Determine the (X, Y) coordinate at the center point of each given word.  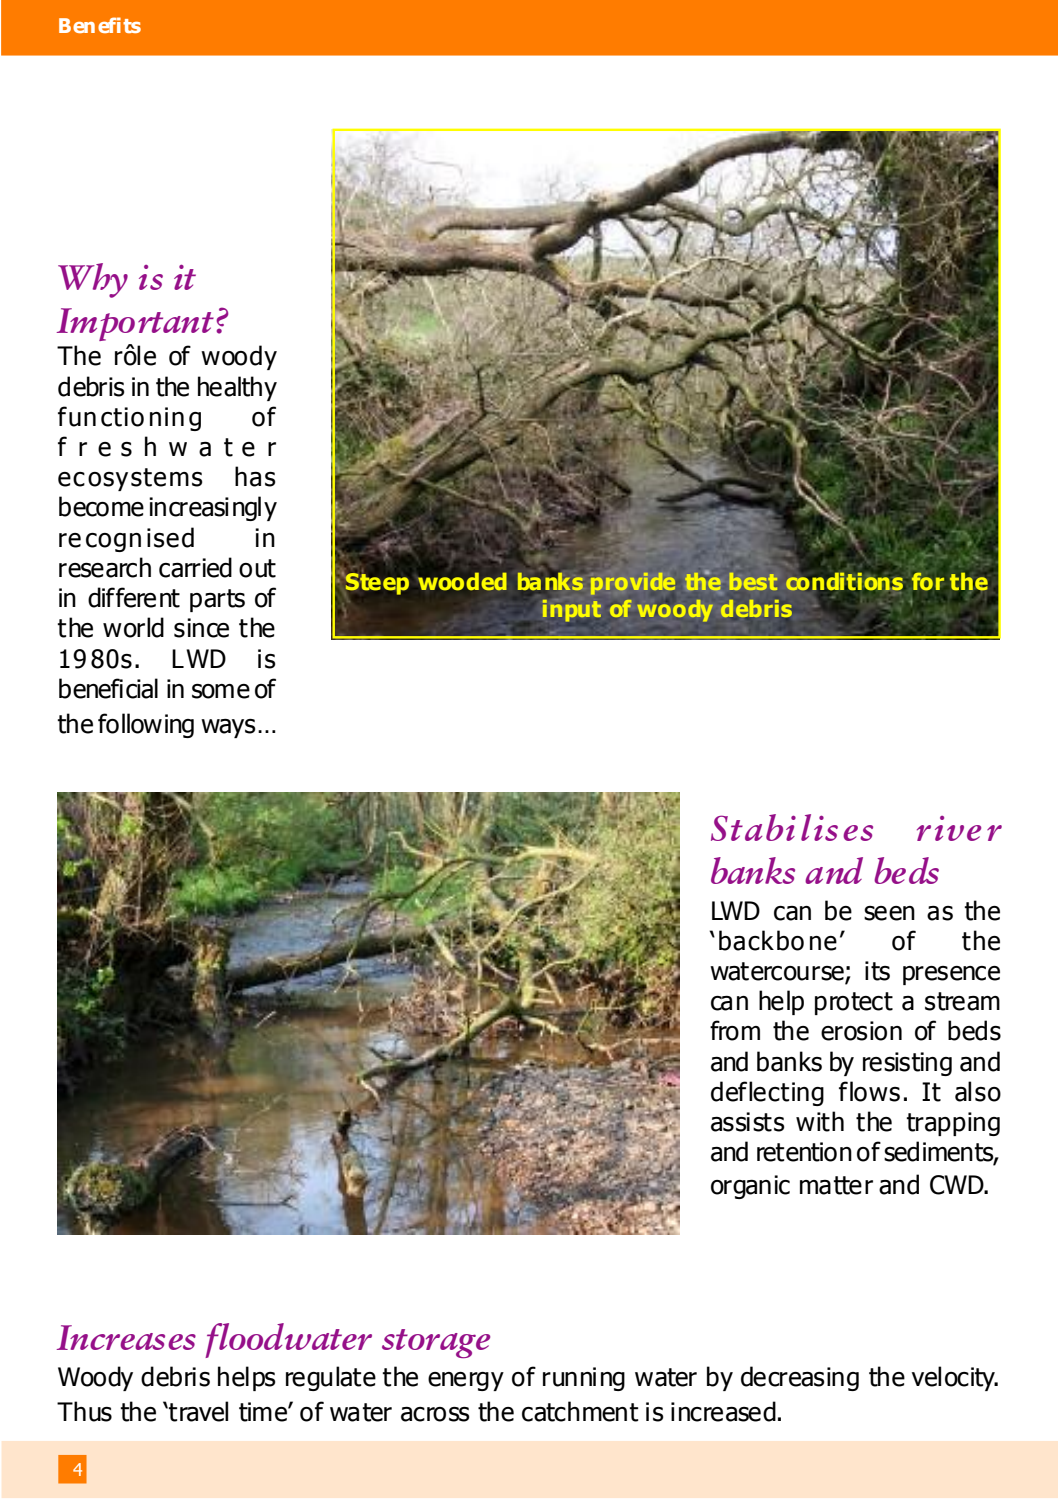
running (584, 1379)
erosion (861, 1031)
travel (197, 1411)
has (255, 476)
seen (889, 913)
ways (228, 728)
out (257, 568)
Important (135, 324)
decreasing (800, 1378)
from (735, 1030)
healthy (237, 388)
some (221, 691)
